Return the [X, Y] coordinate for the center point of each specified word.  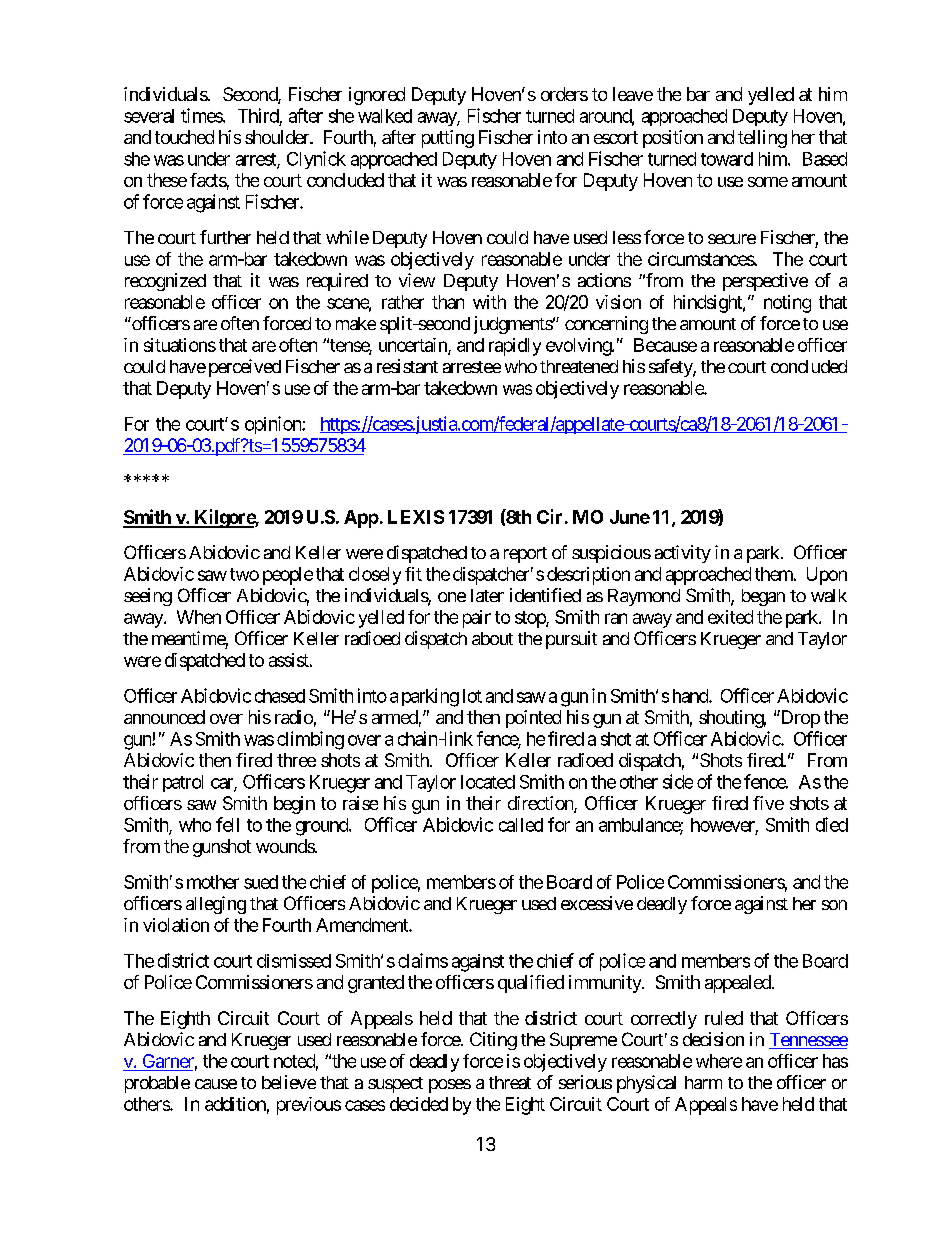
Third [258, 115]
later [487, 595]
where [719, 1061]
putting [448, 139]
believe [289, 1082]
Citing [493, 1041]
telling [762, 139]
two [244, 574]
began [763, 597]
